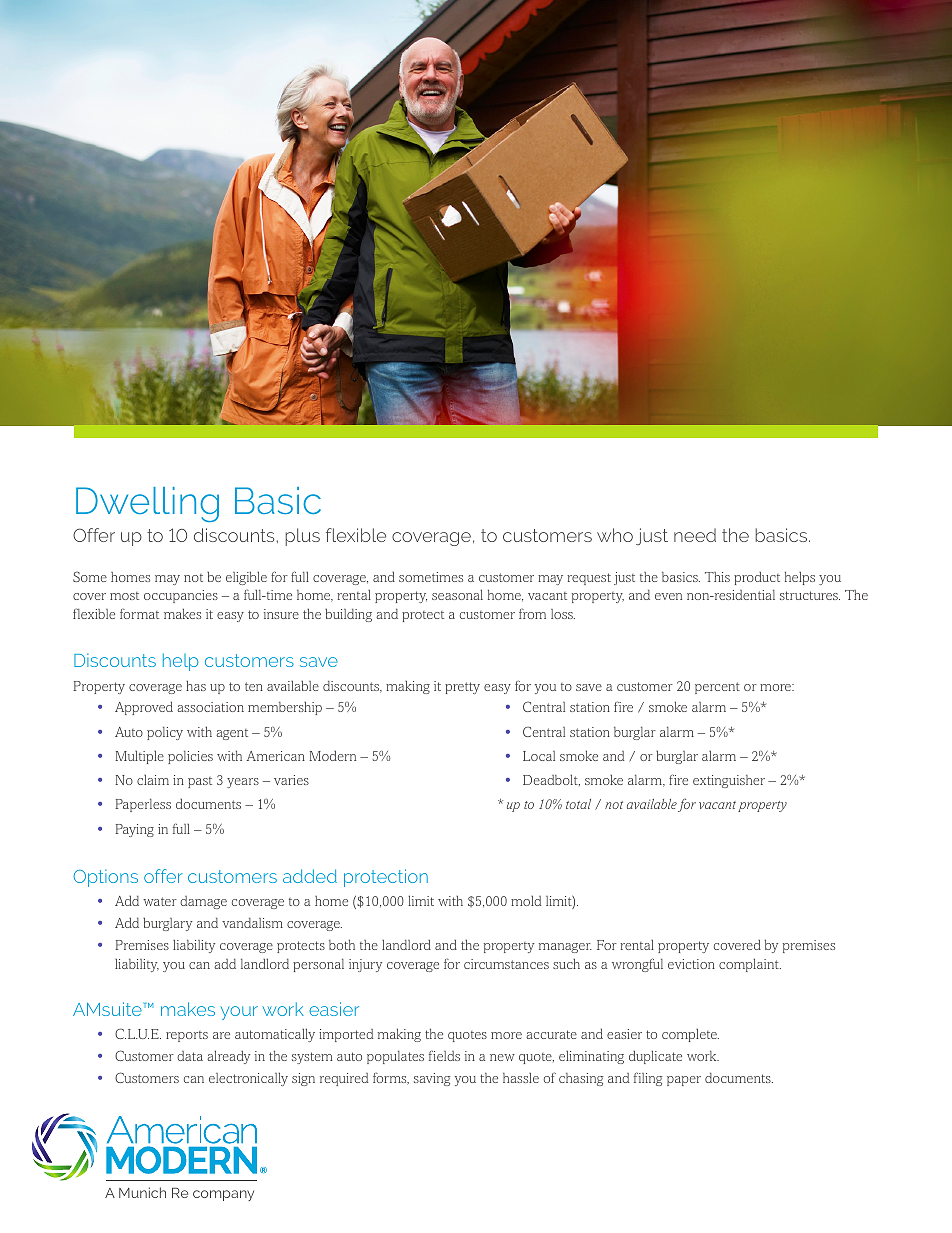 The height and width of the screenshot is (1233, 952). I want to click on filing, so click(648, 1079).
